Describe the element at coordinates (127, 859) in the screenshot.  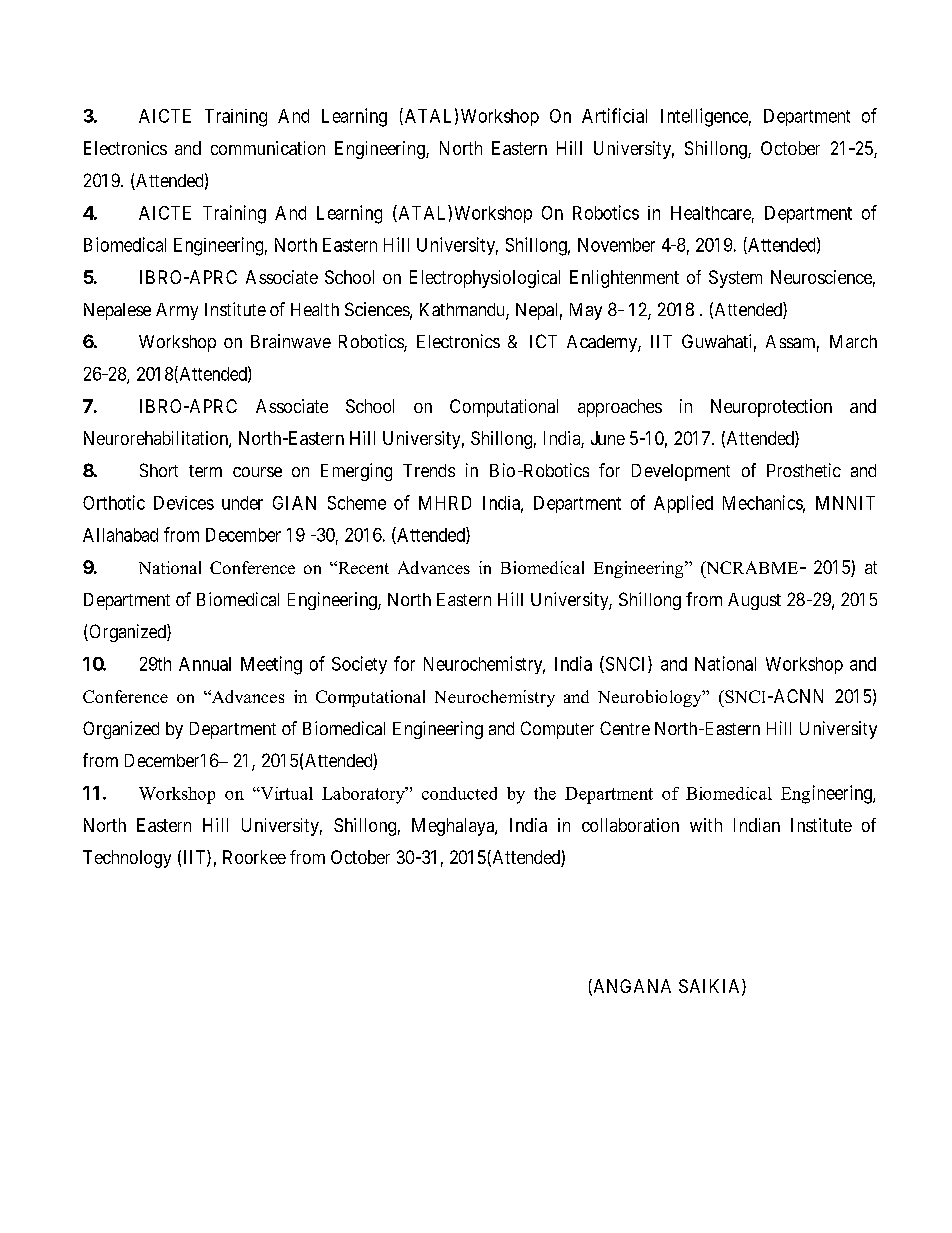
I see `Technology` at that location.
